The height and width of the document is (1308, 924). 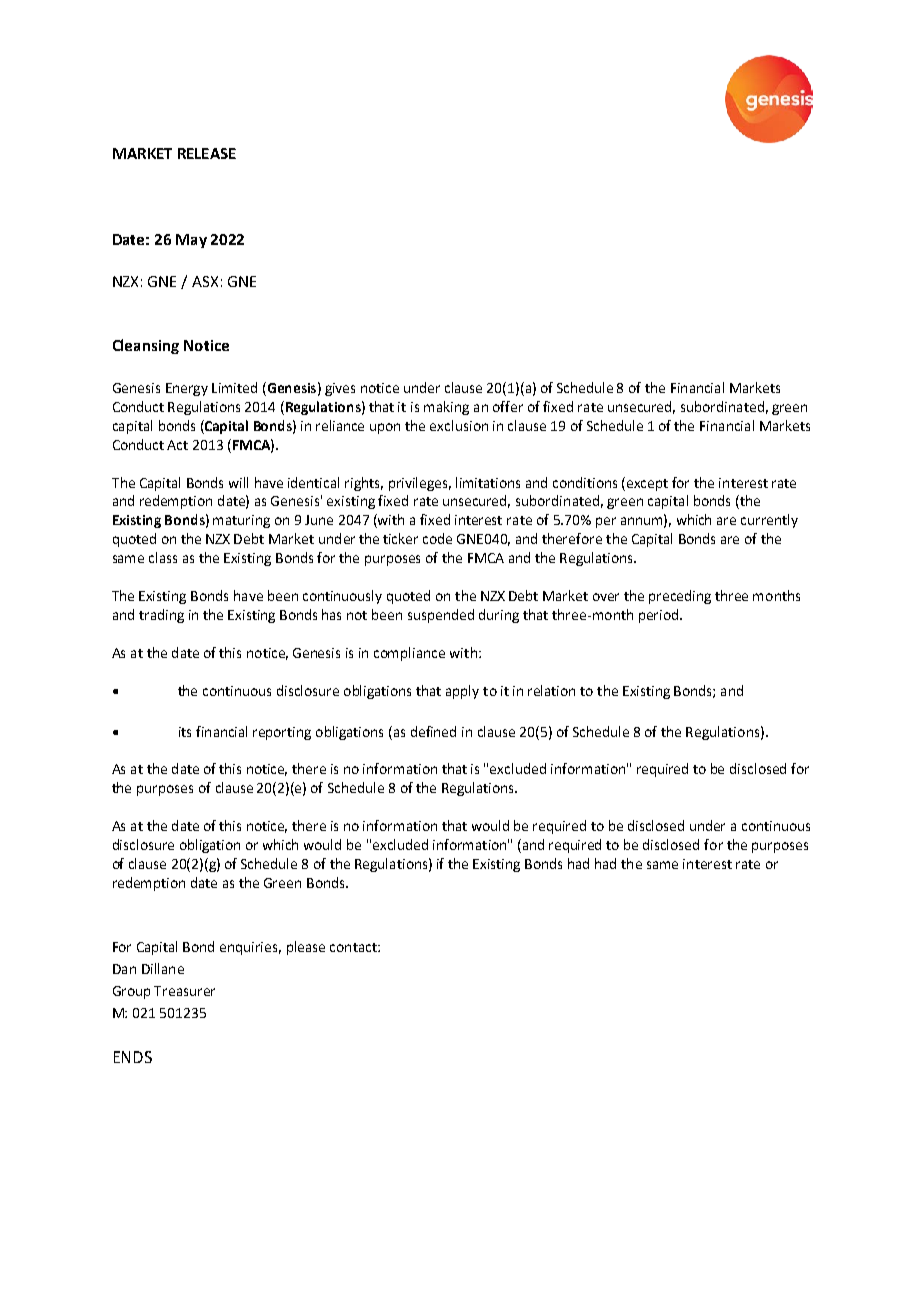 I want to click on contact, so click(x=354, y=947).
